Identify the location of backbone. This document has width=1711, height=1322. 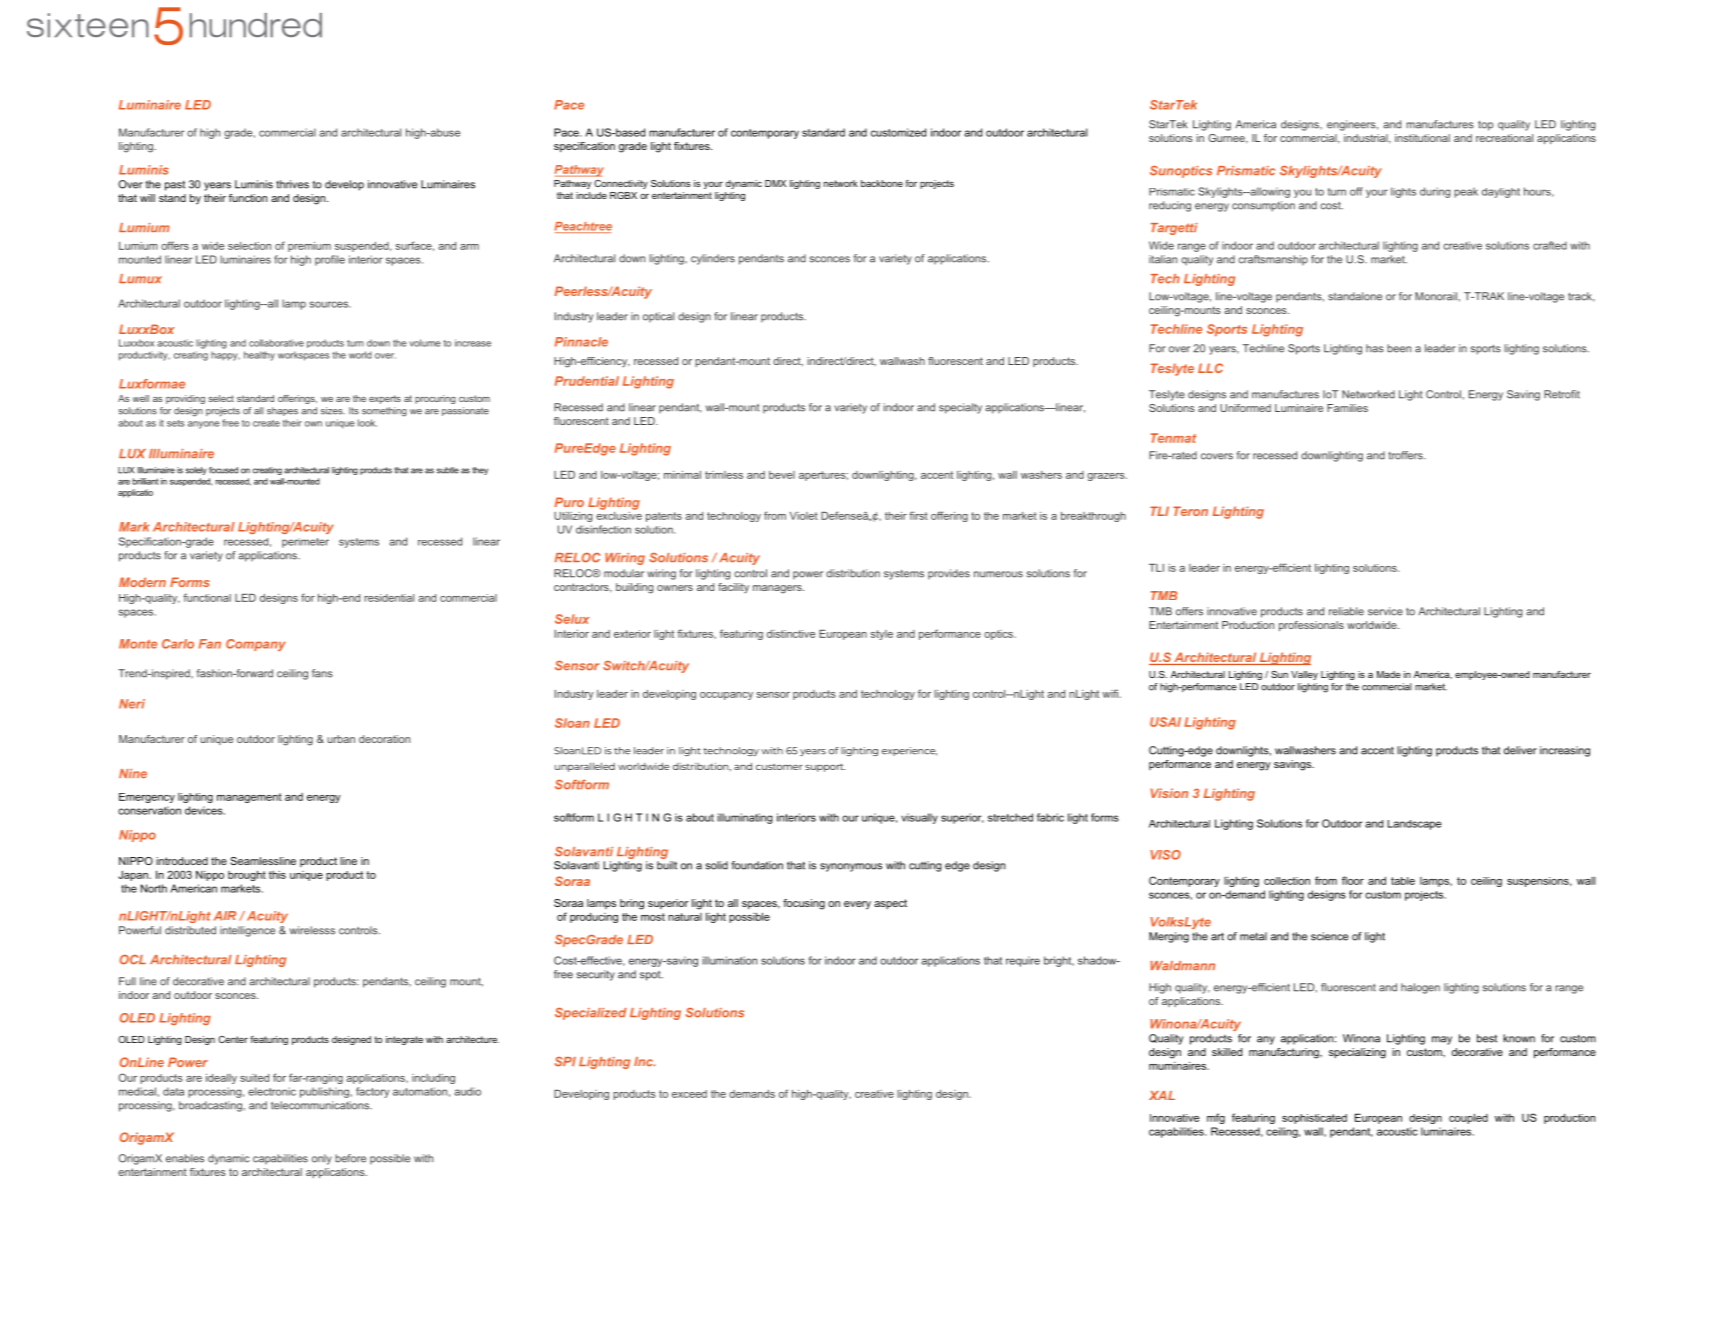
(882, 183).
